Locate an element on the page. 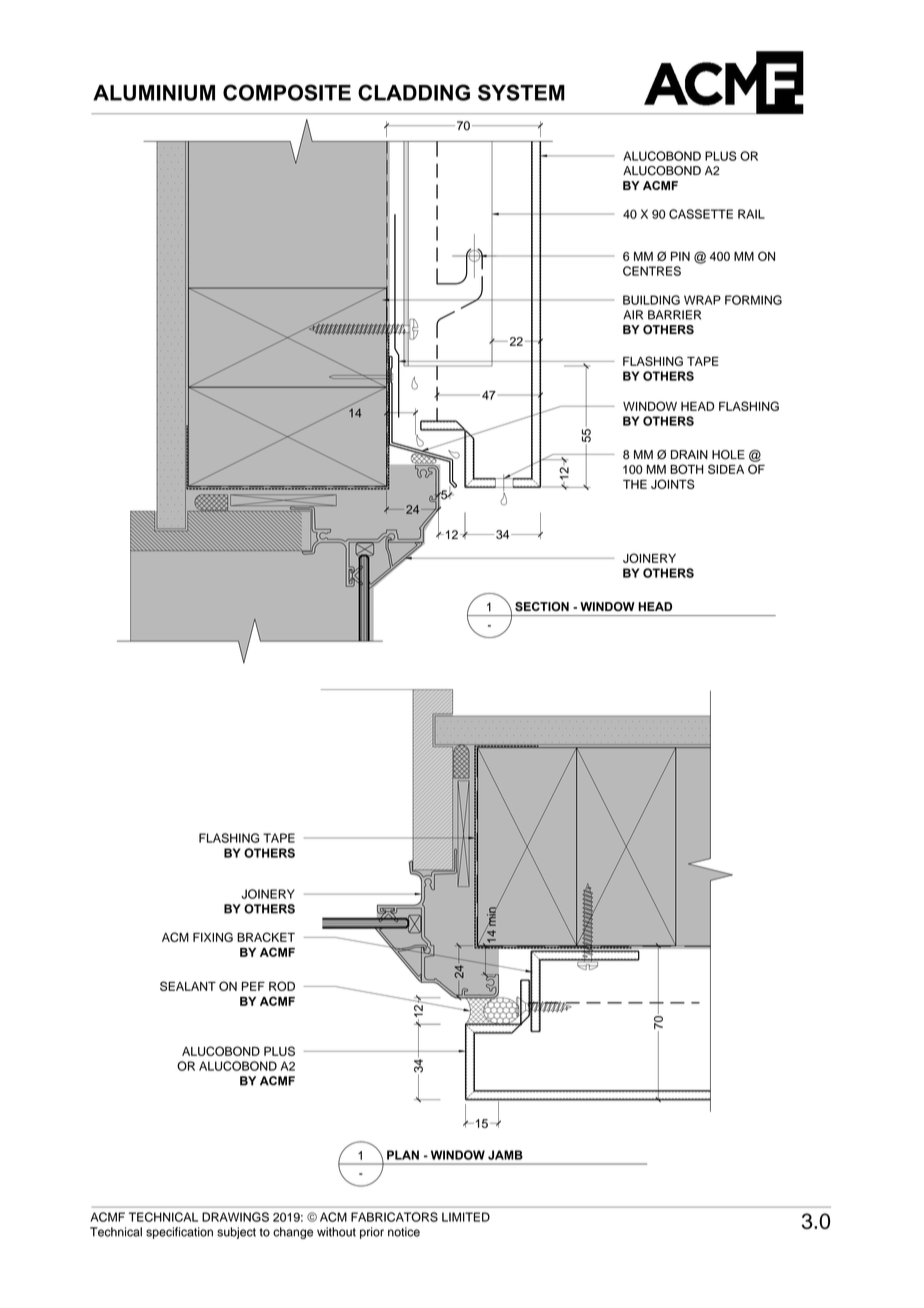 This document has height=1308, width=924. ROD is located at coordinates (282, 986).
